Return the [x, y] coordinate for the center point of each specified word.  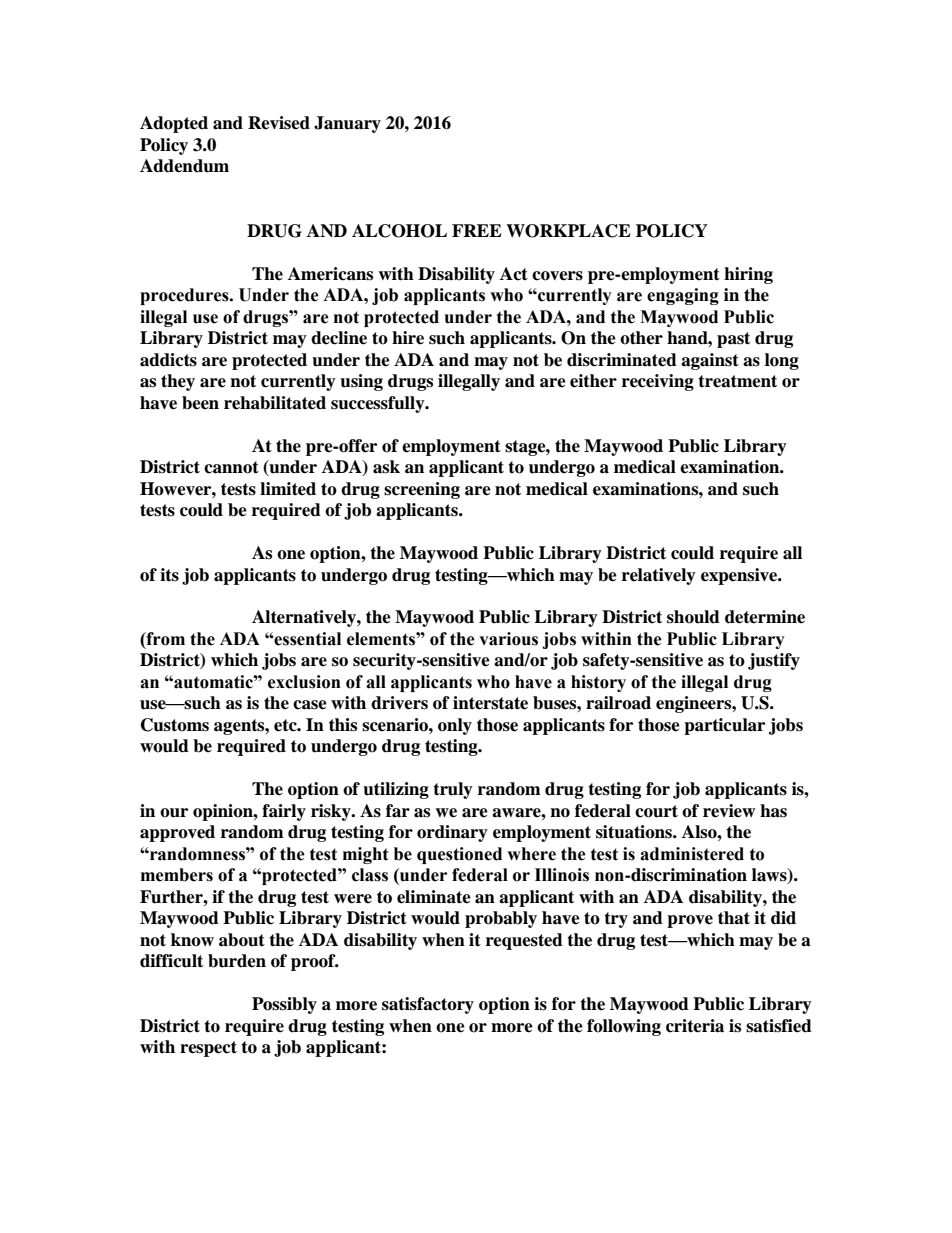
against [710, 361]
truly [453, 790]
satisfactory [428, 1005]
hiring [748, 275]
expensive [740, 576]
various [508, 639]
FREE [477, 230]
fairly [284, 812]
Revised [279, 123]
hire [408, 338]
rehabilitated [275, 403]
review [729, 811]
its [169, 575]
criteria [695, 1026]
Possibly [284, 1005]
